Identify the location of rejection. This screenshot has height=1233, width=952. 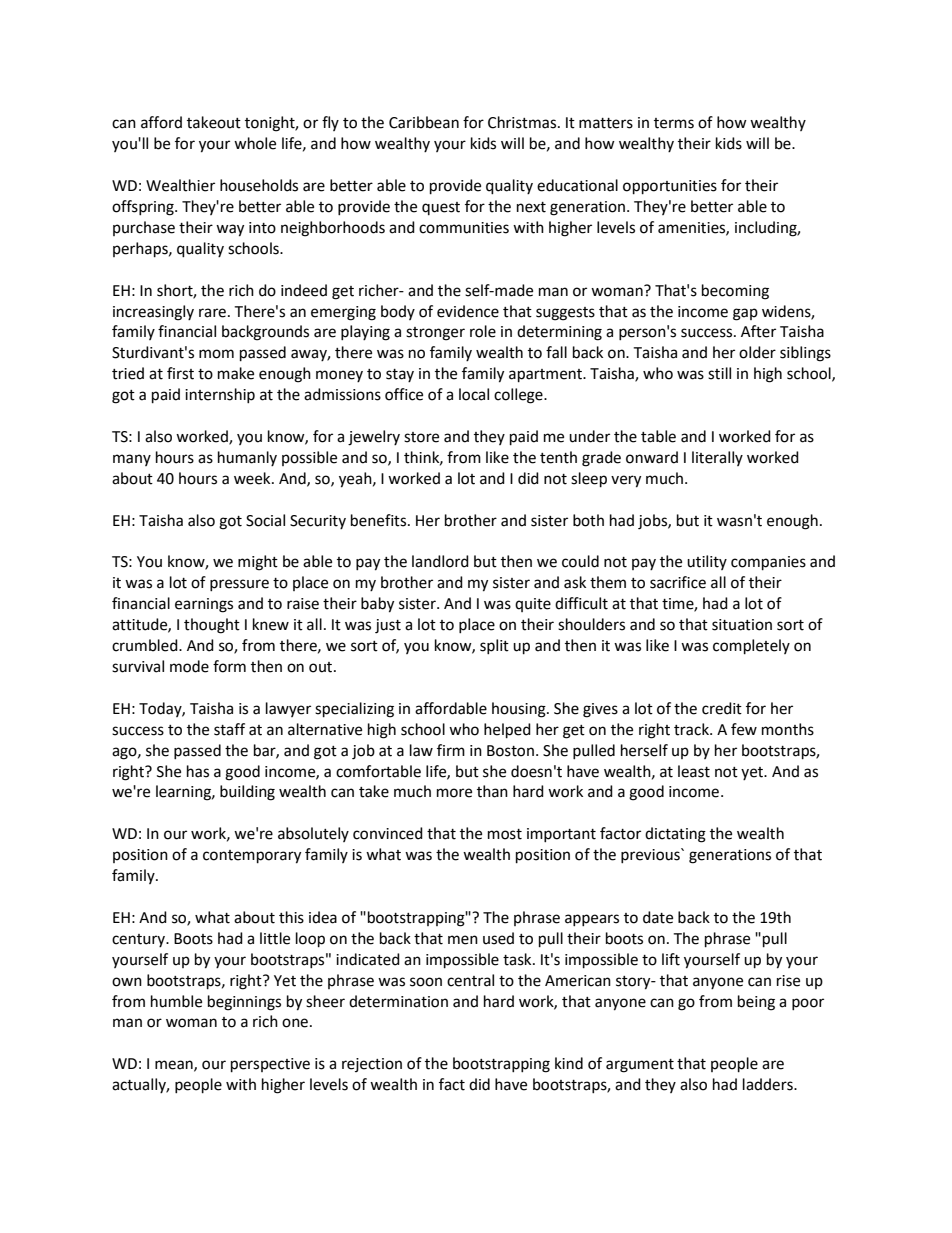
(372, 1065).
